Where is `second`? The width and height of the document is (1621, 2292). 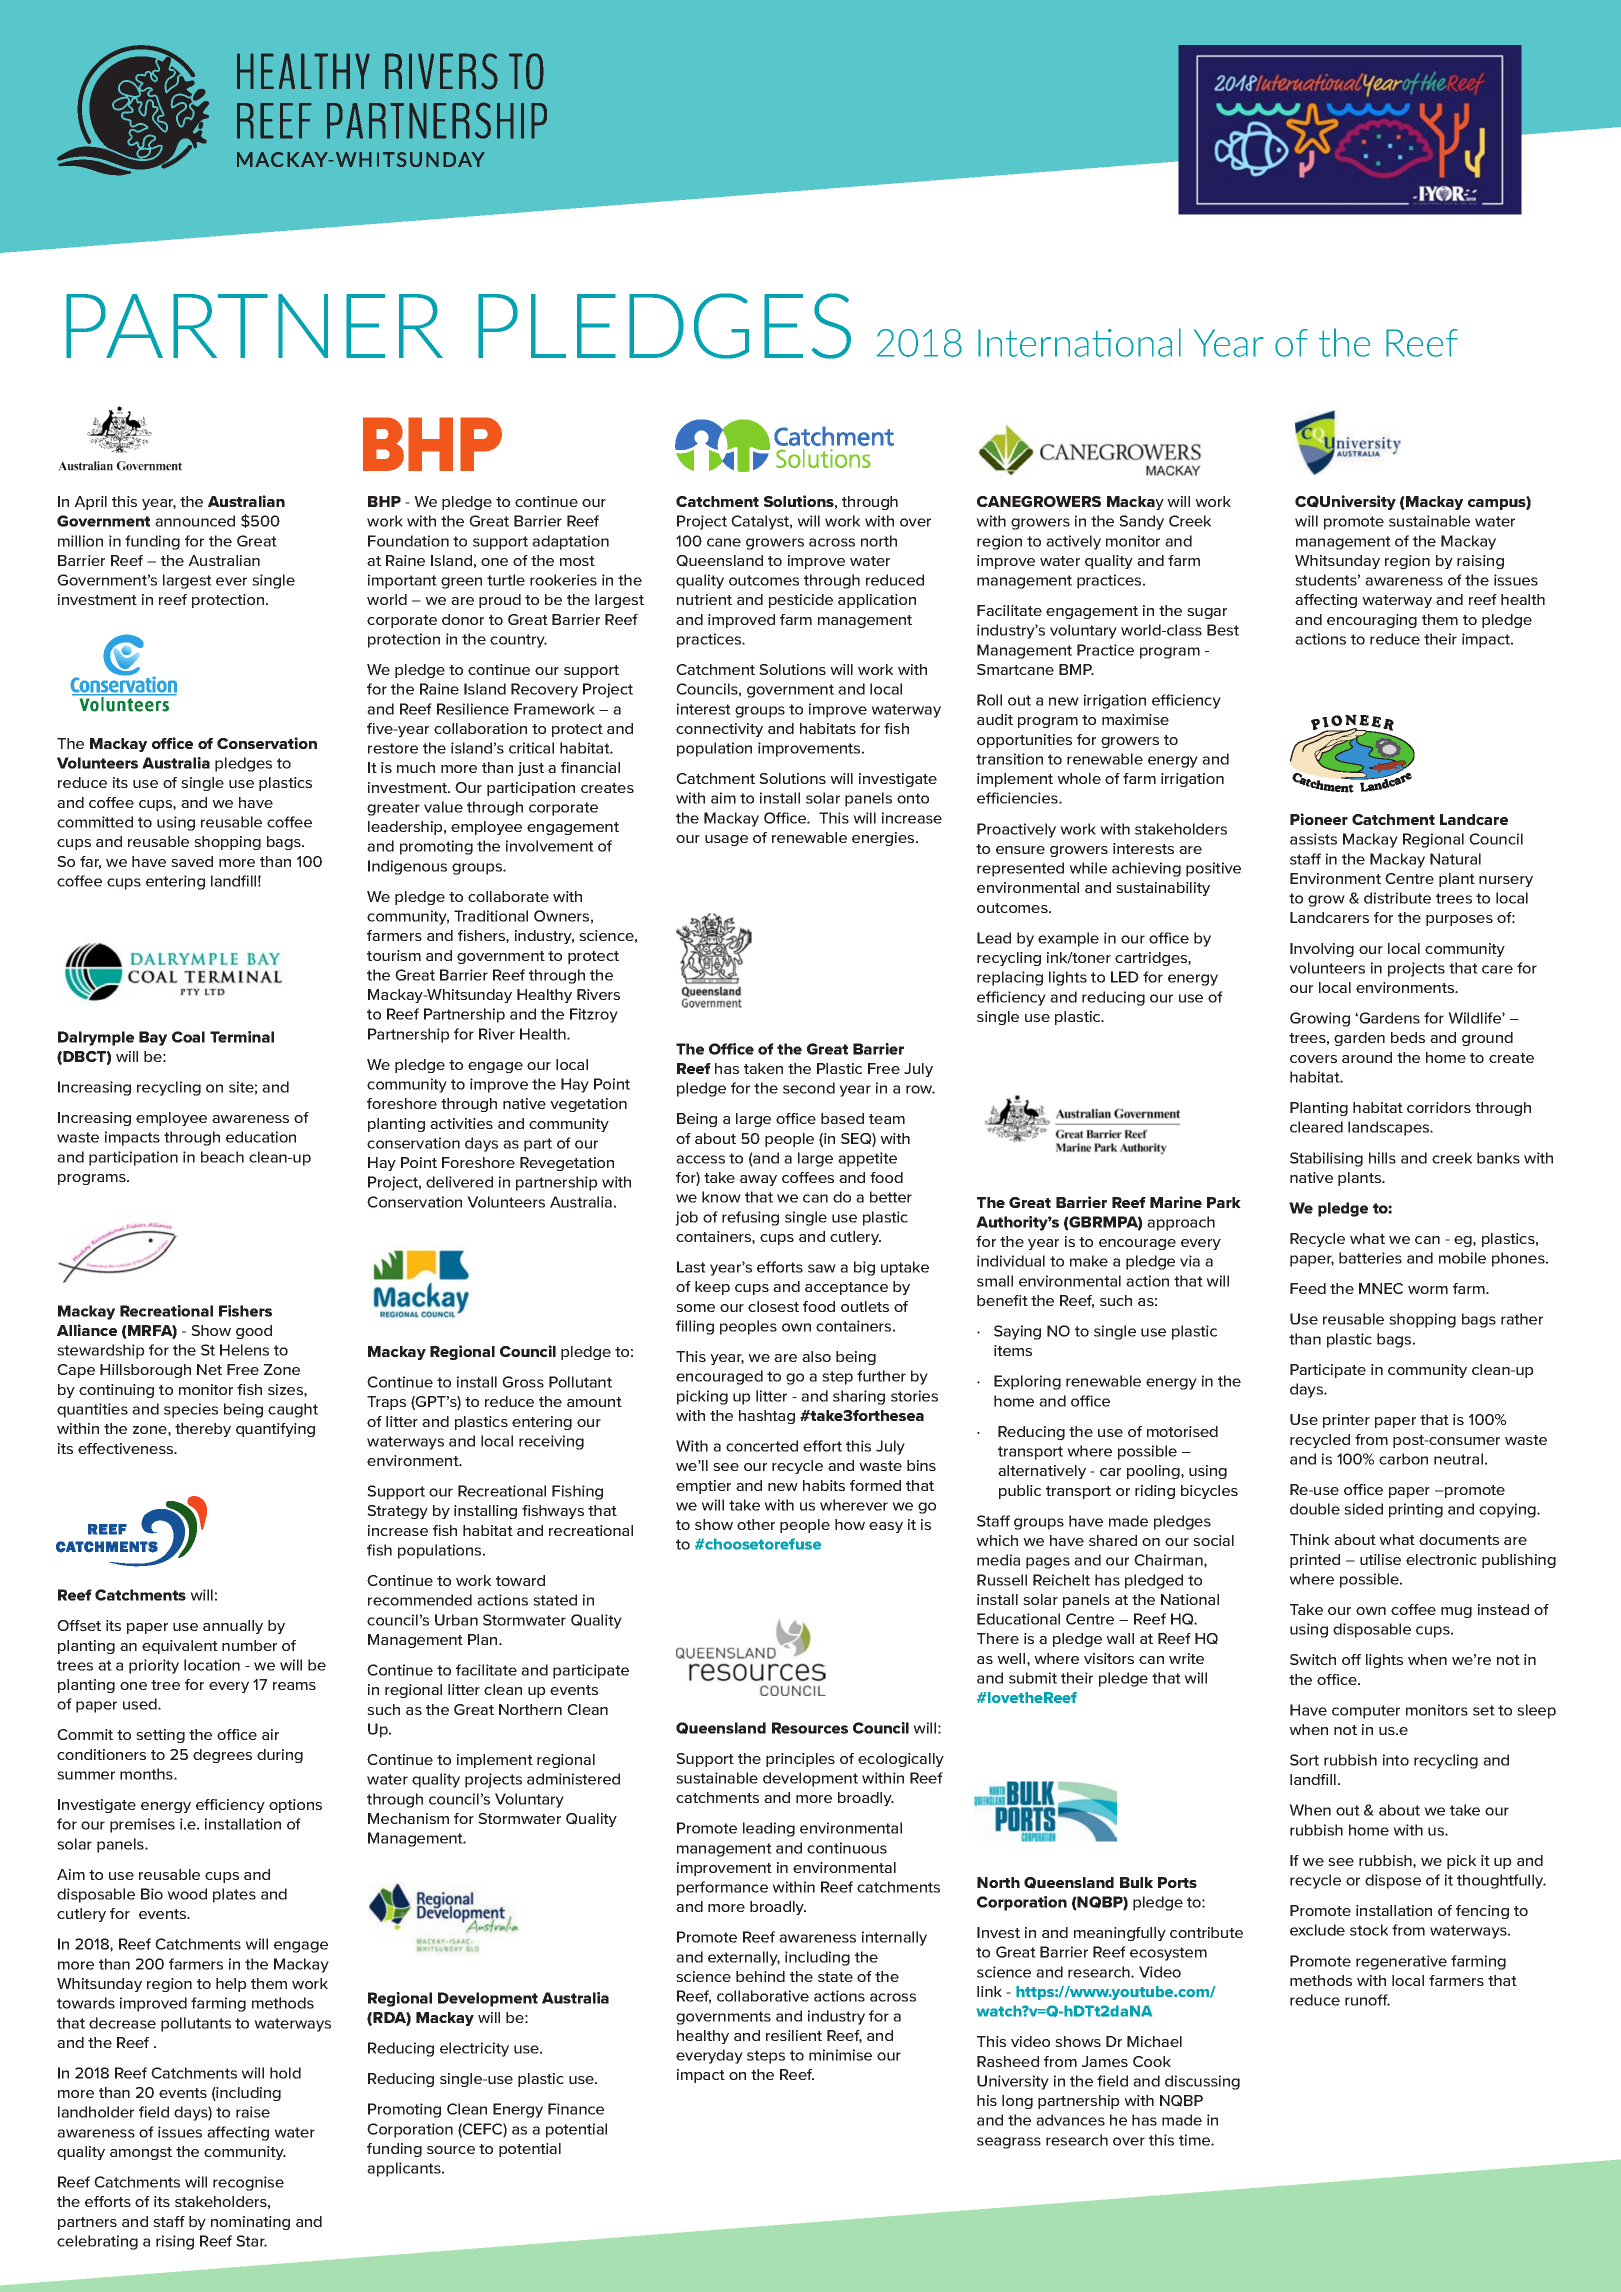 second is located at coordinates (809, 1088).
